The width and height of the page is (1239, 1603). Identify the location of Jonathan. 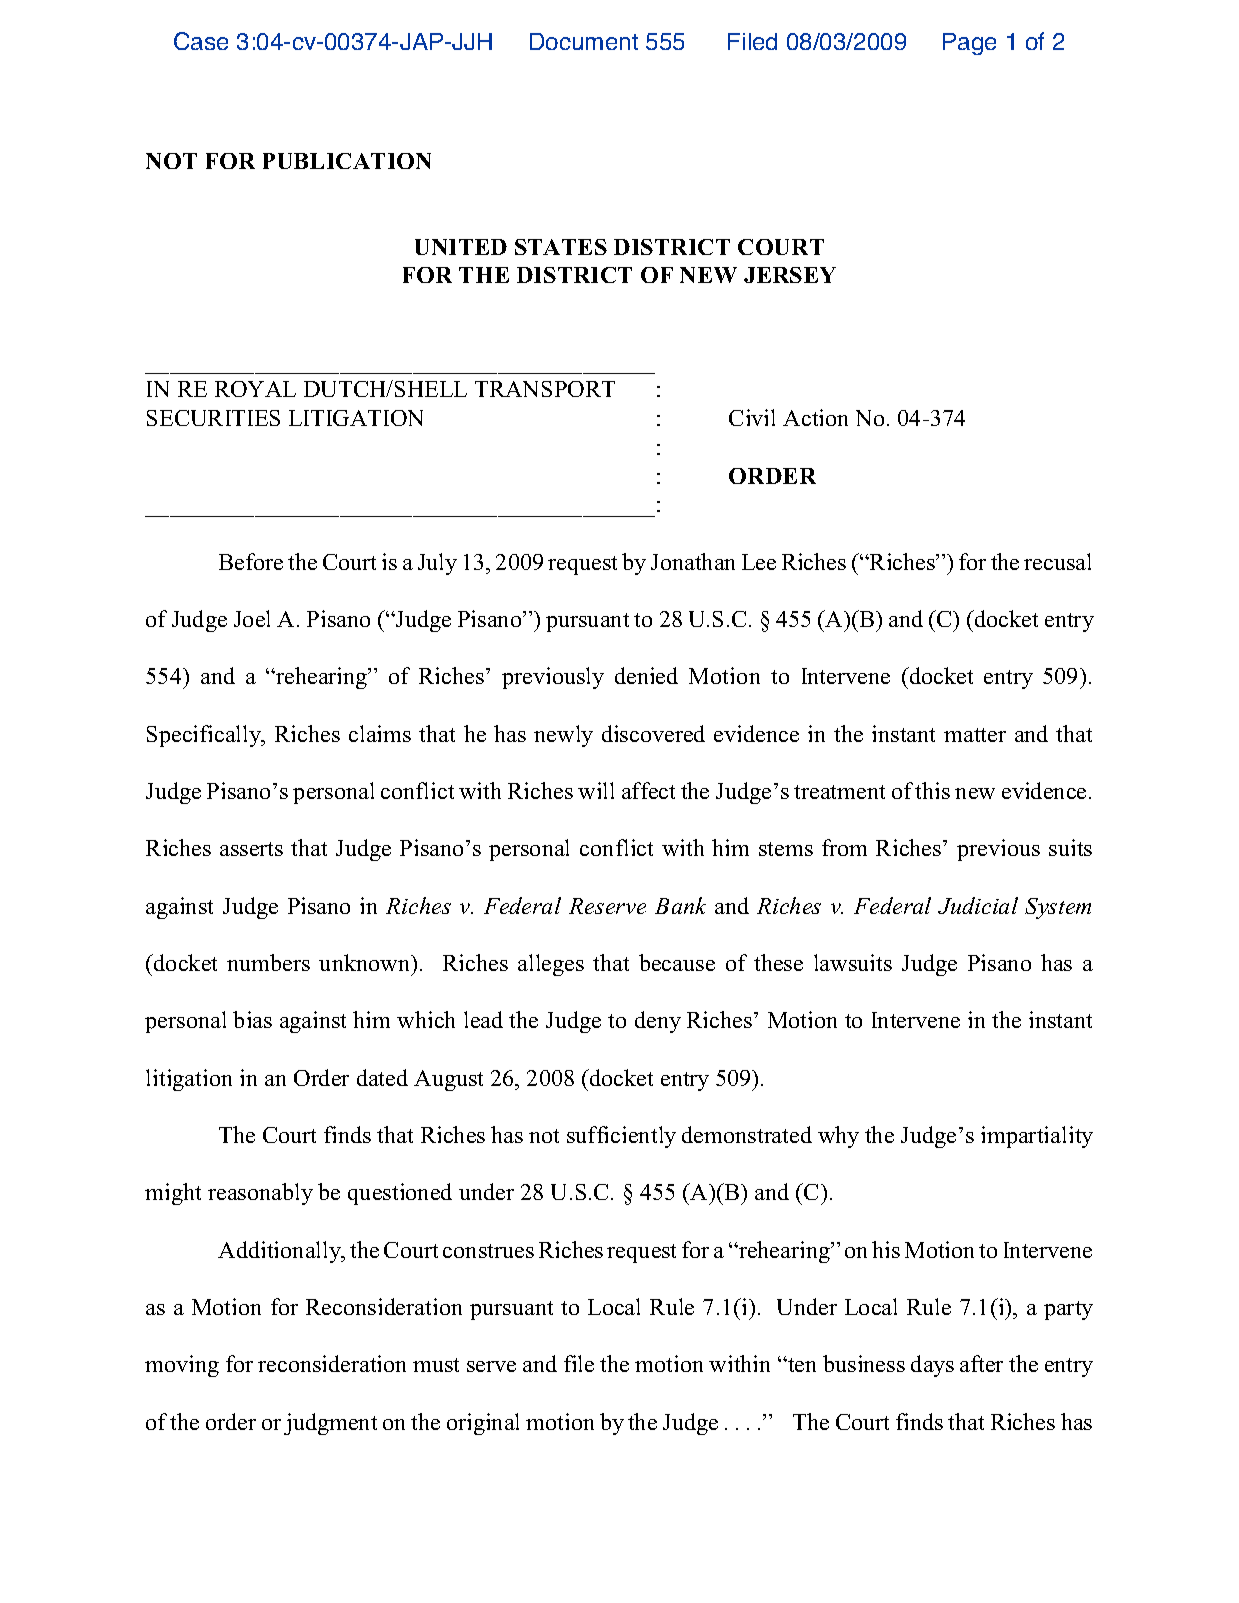
(693, 561).
